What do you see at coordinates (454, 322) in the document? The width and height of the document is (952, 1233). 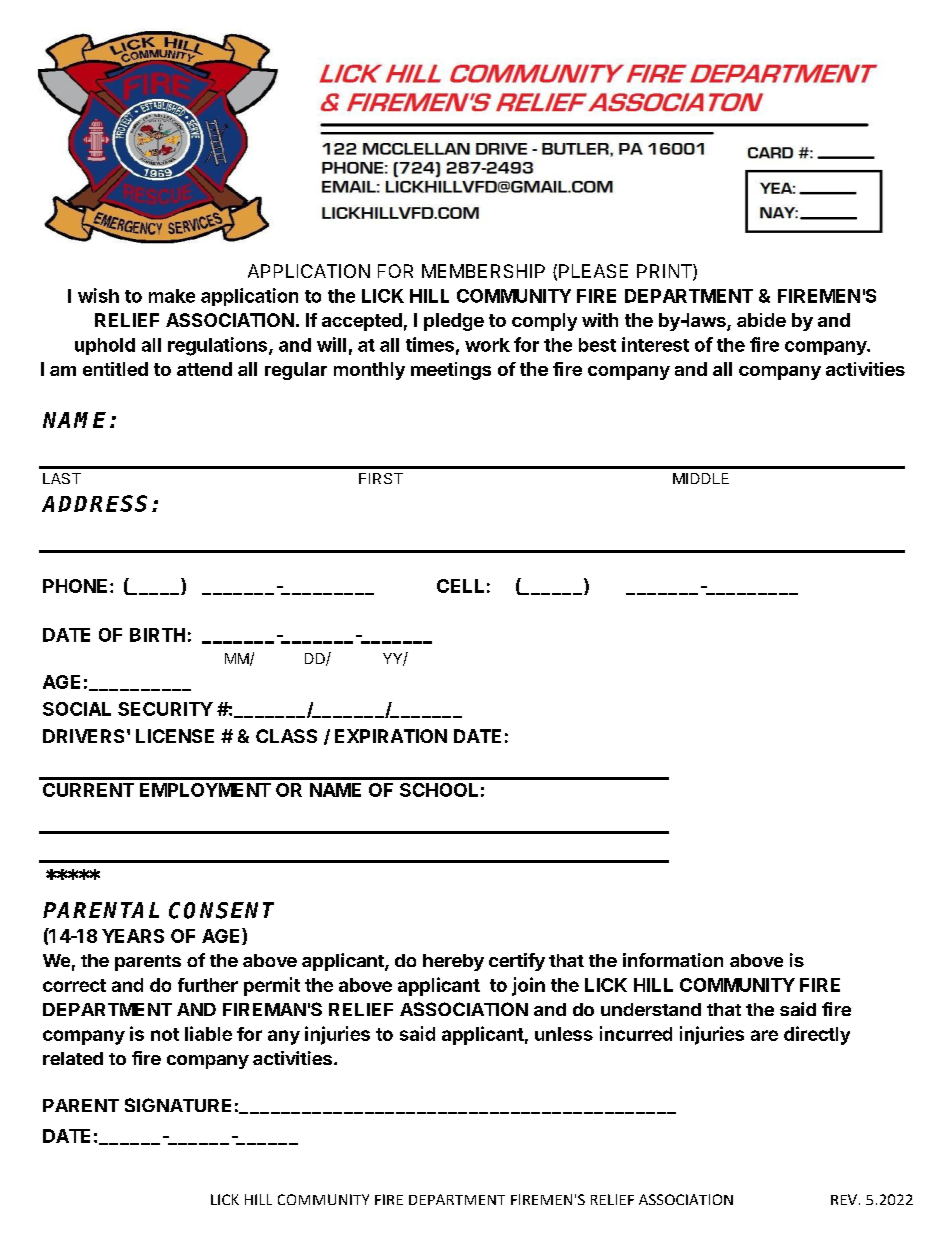 I see `pledge` at bounding box center [454, 322].
